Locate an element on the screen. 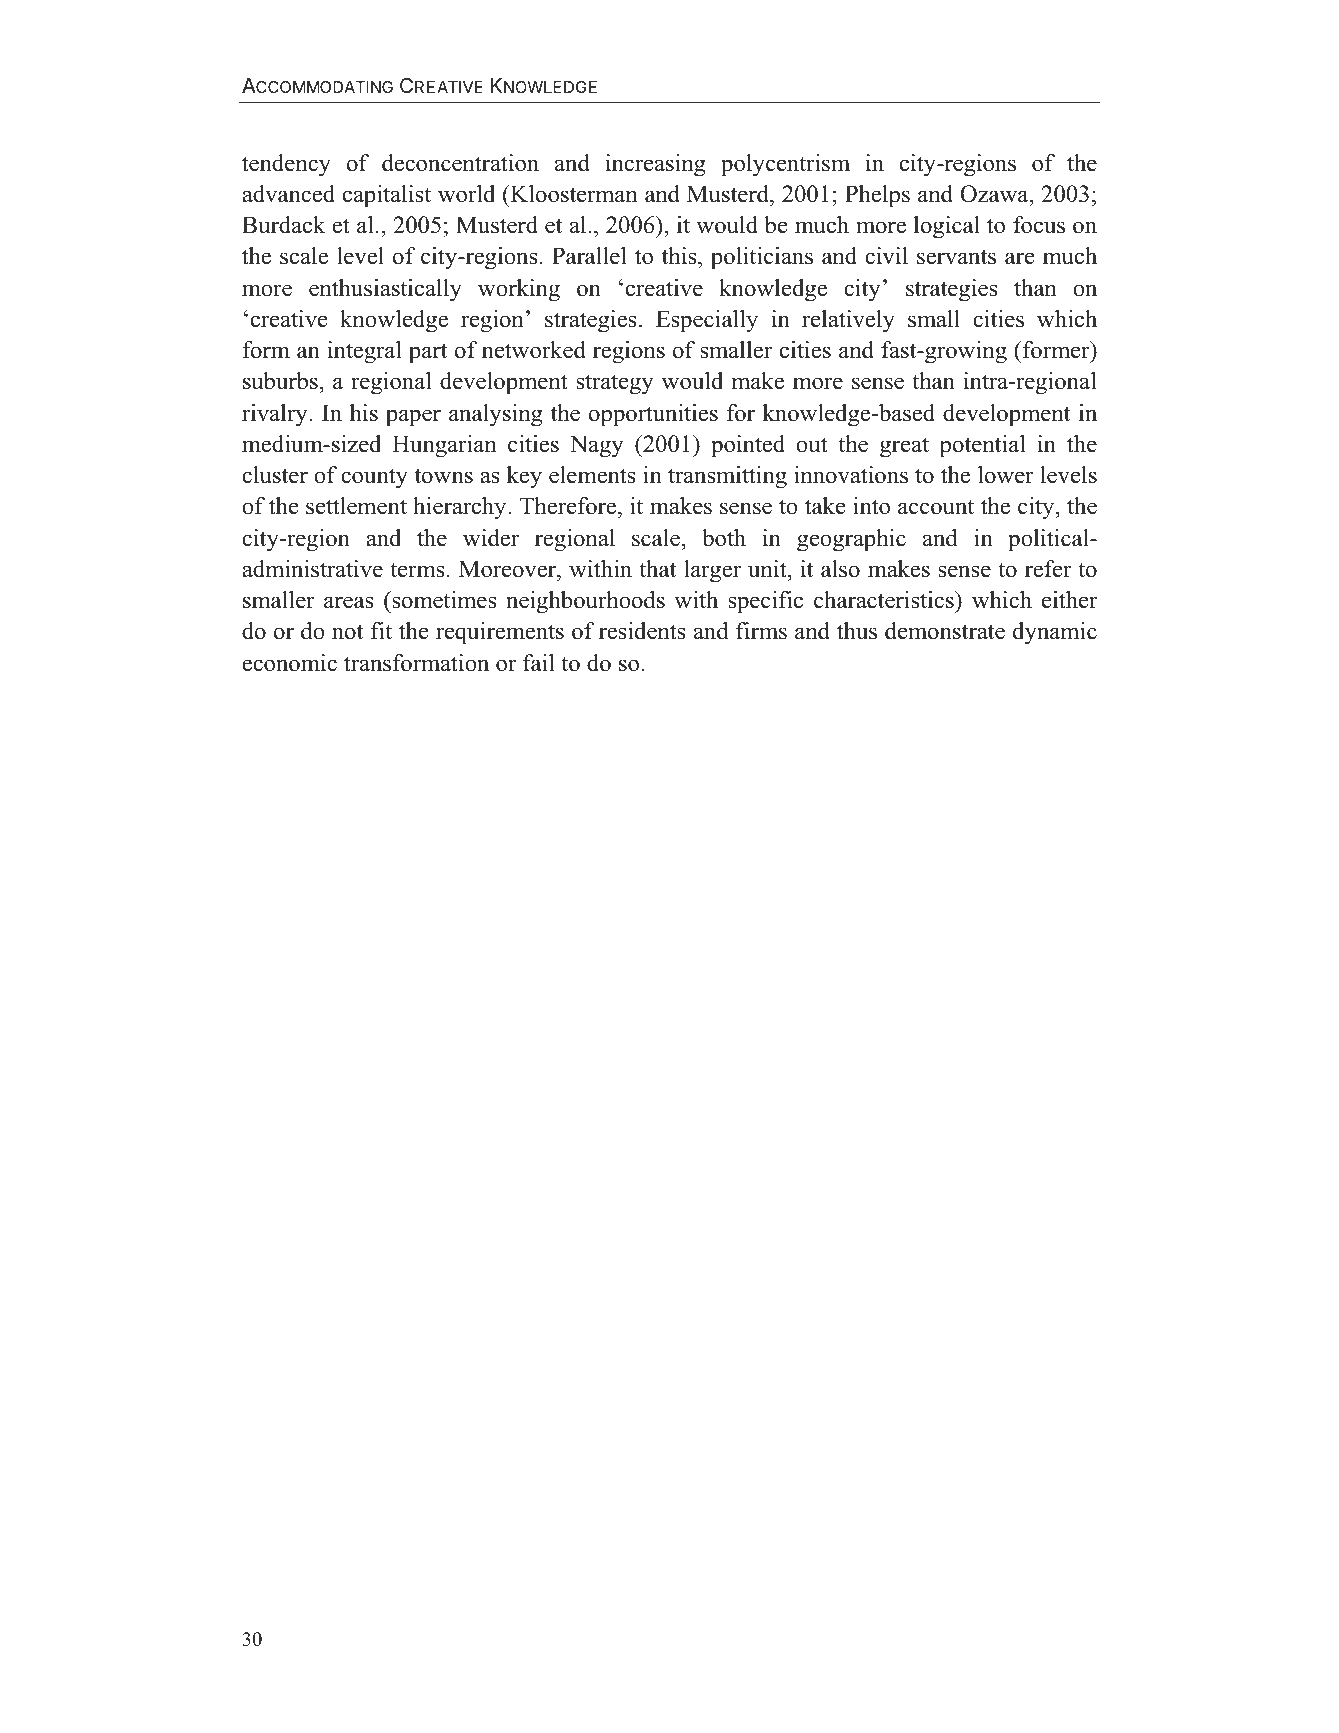 Image resolution: width=1339 pixels, height=1733 pixels. paper is located at coordinates (413, 418).
